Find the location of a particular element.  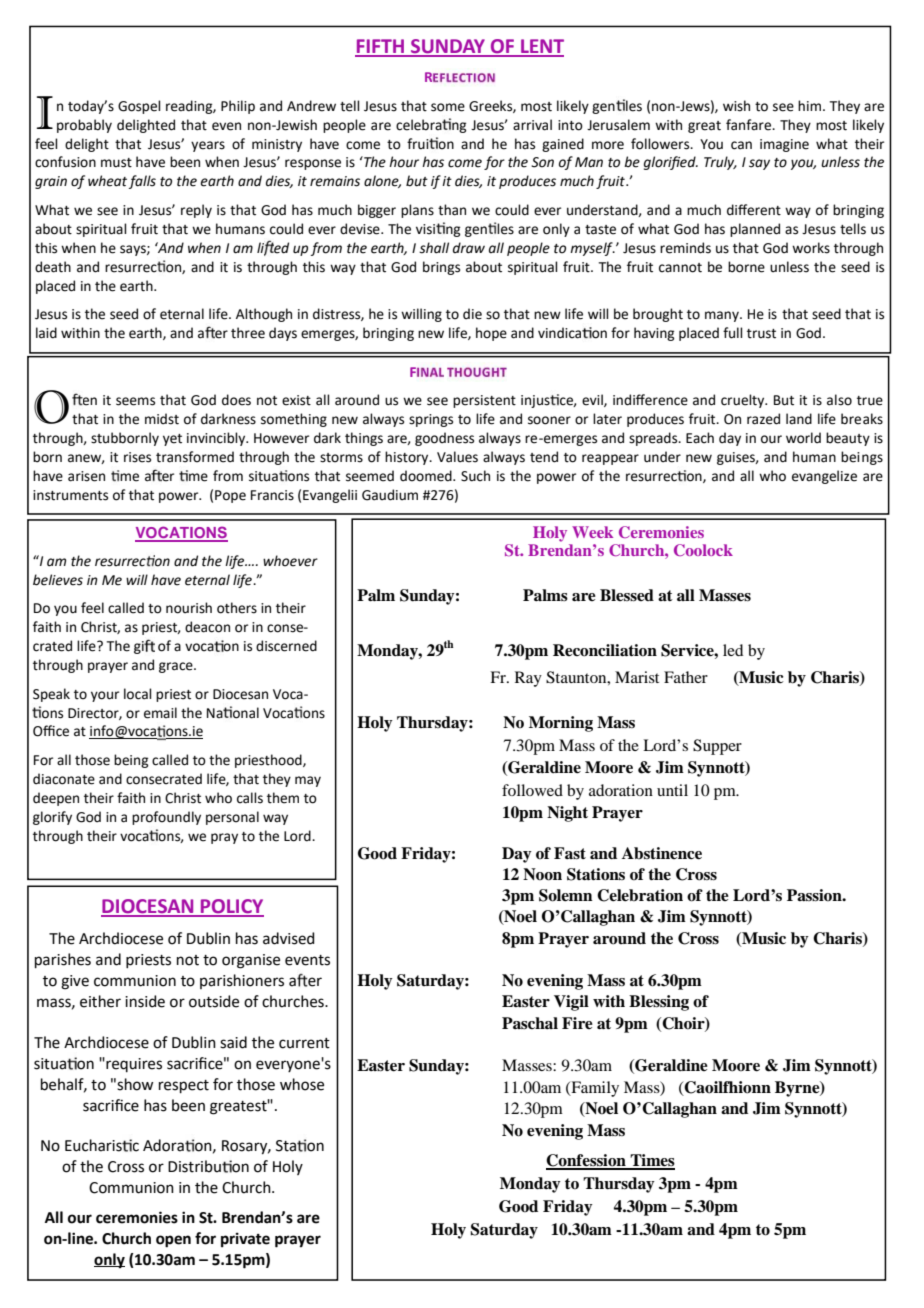

Solemn is located at coordinates (566, 895).
